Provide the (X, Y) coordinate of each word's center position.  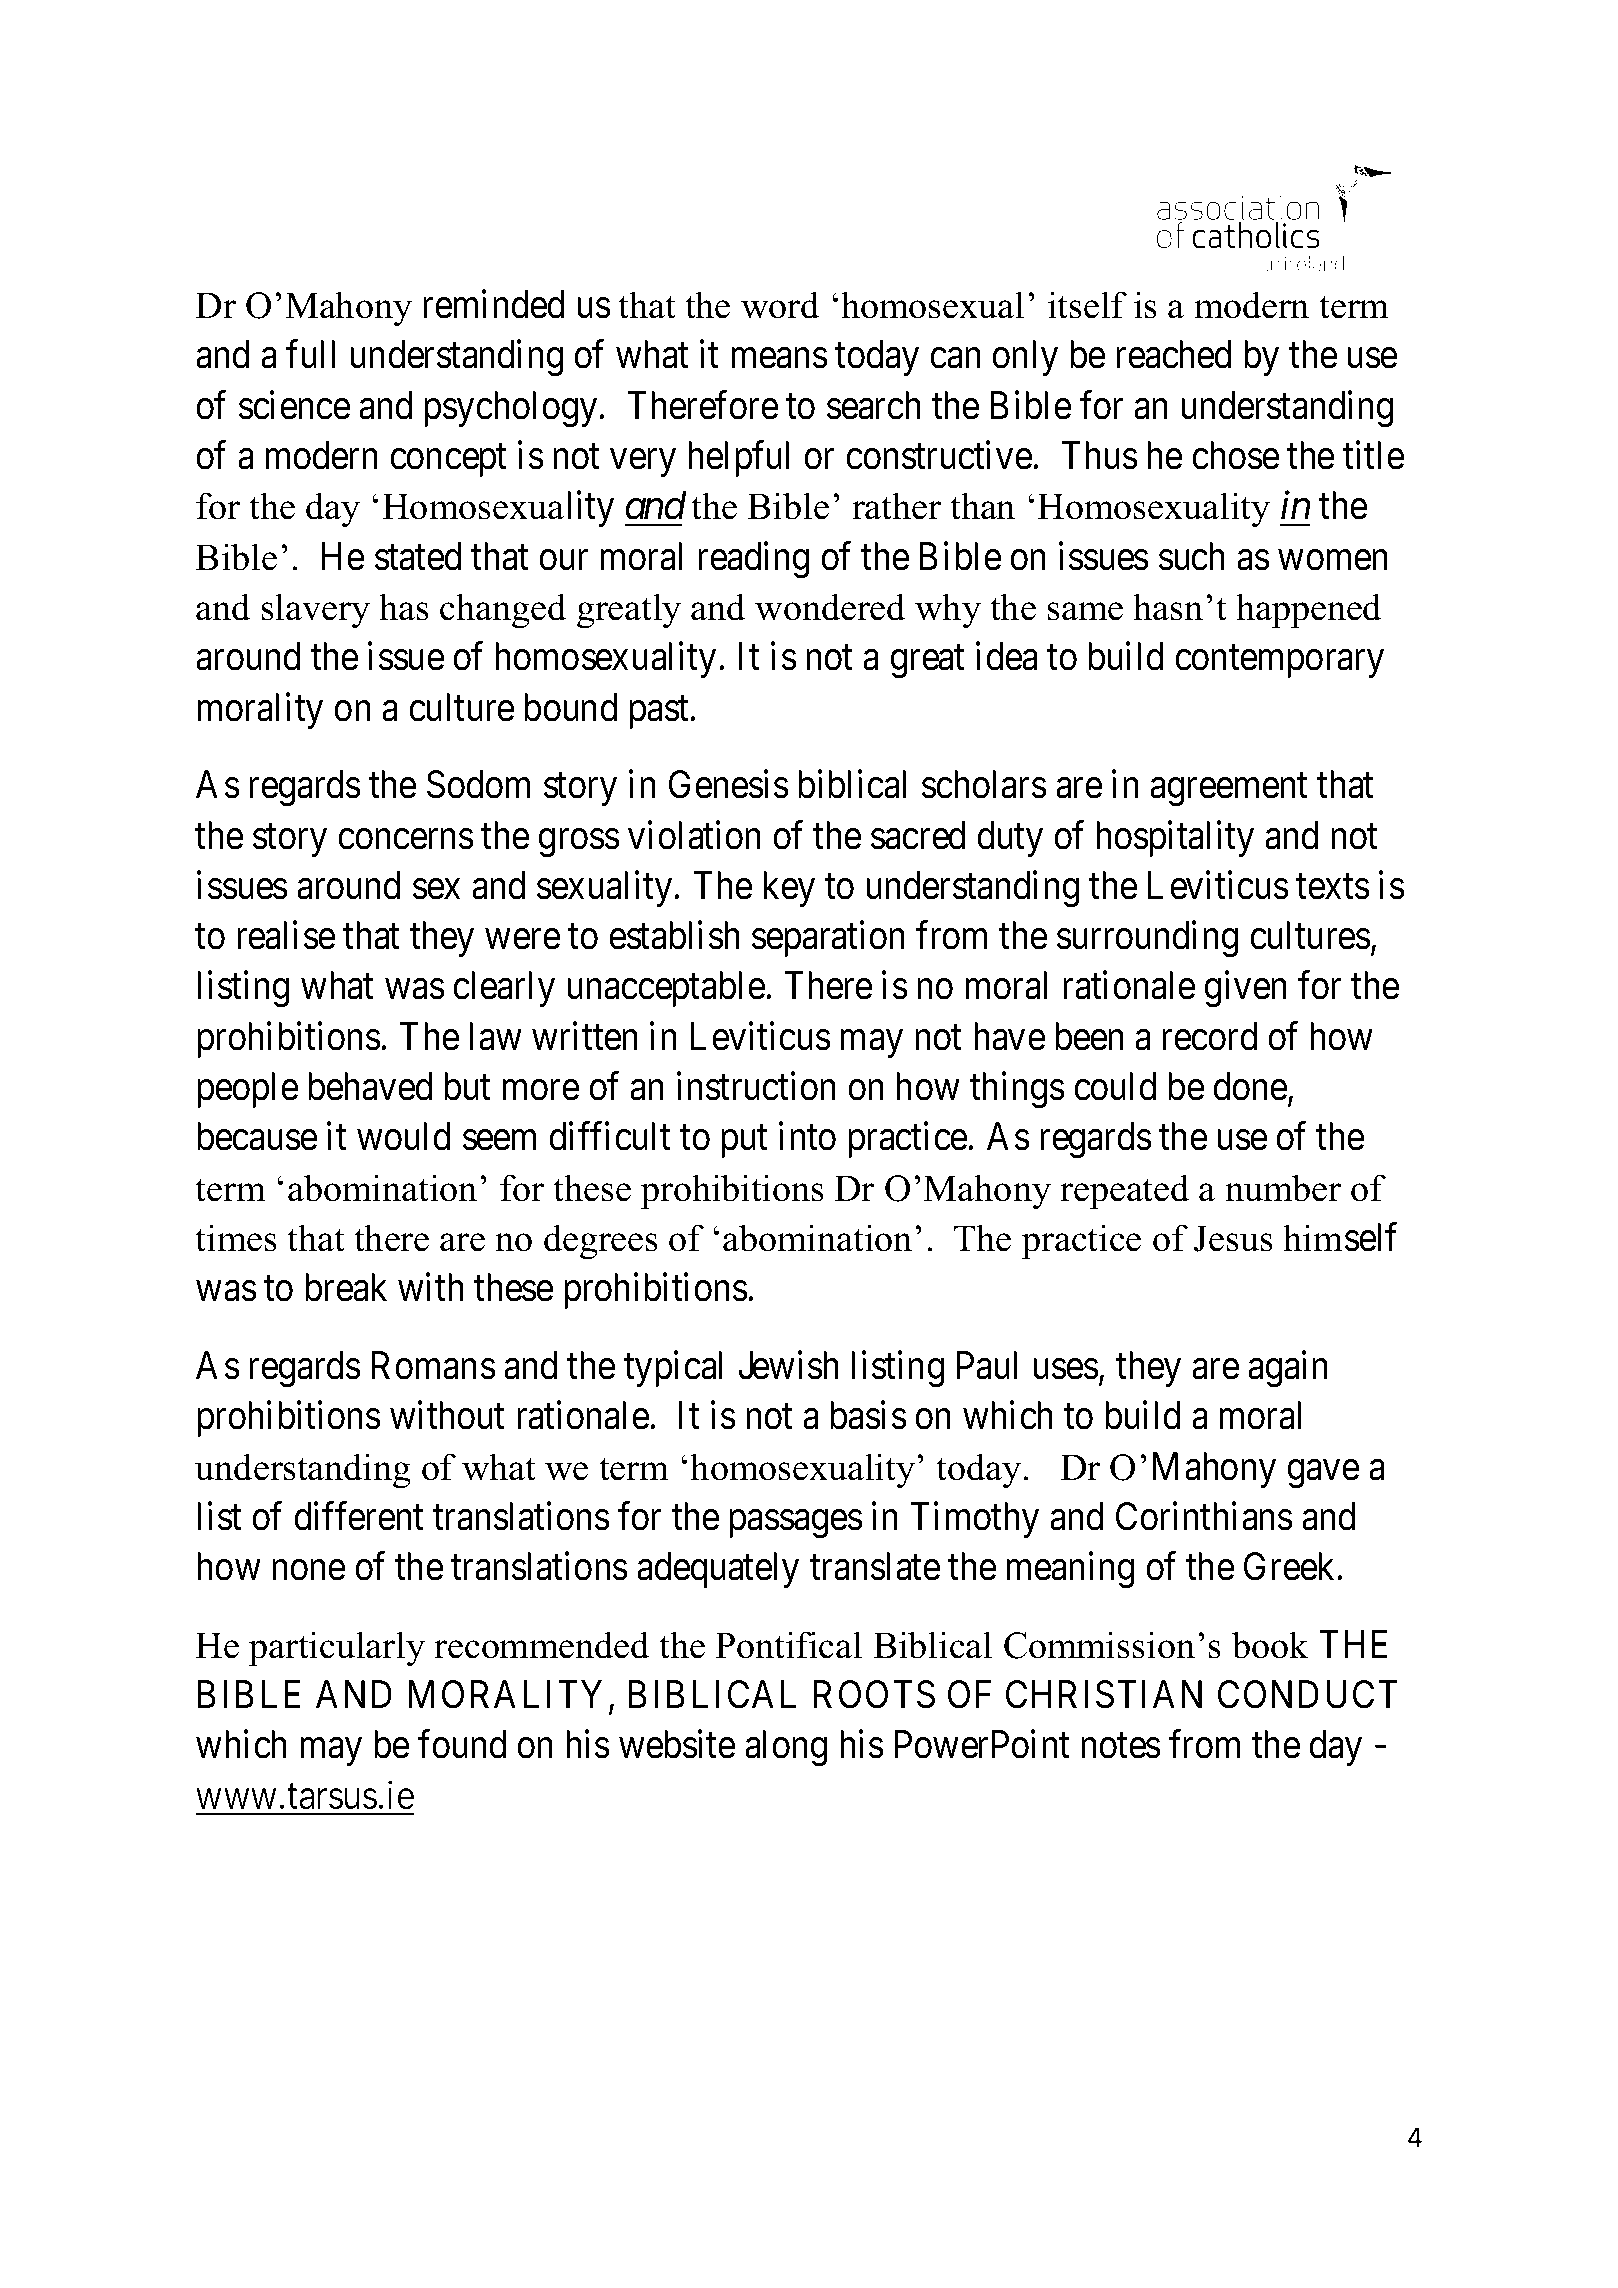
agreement (1229, 790)
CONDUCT (1308, 1694)
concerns (405, 839)
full (310, 354)
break (346, 1287)
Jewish (788, 1365)
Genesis (728, 784)
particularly (337, 1649)
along (786, 1748)
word (780, 305)
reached (1173, 354)
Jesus (1233, 1238)
